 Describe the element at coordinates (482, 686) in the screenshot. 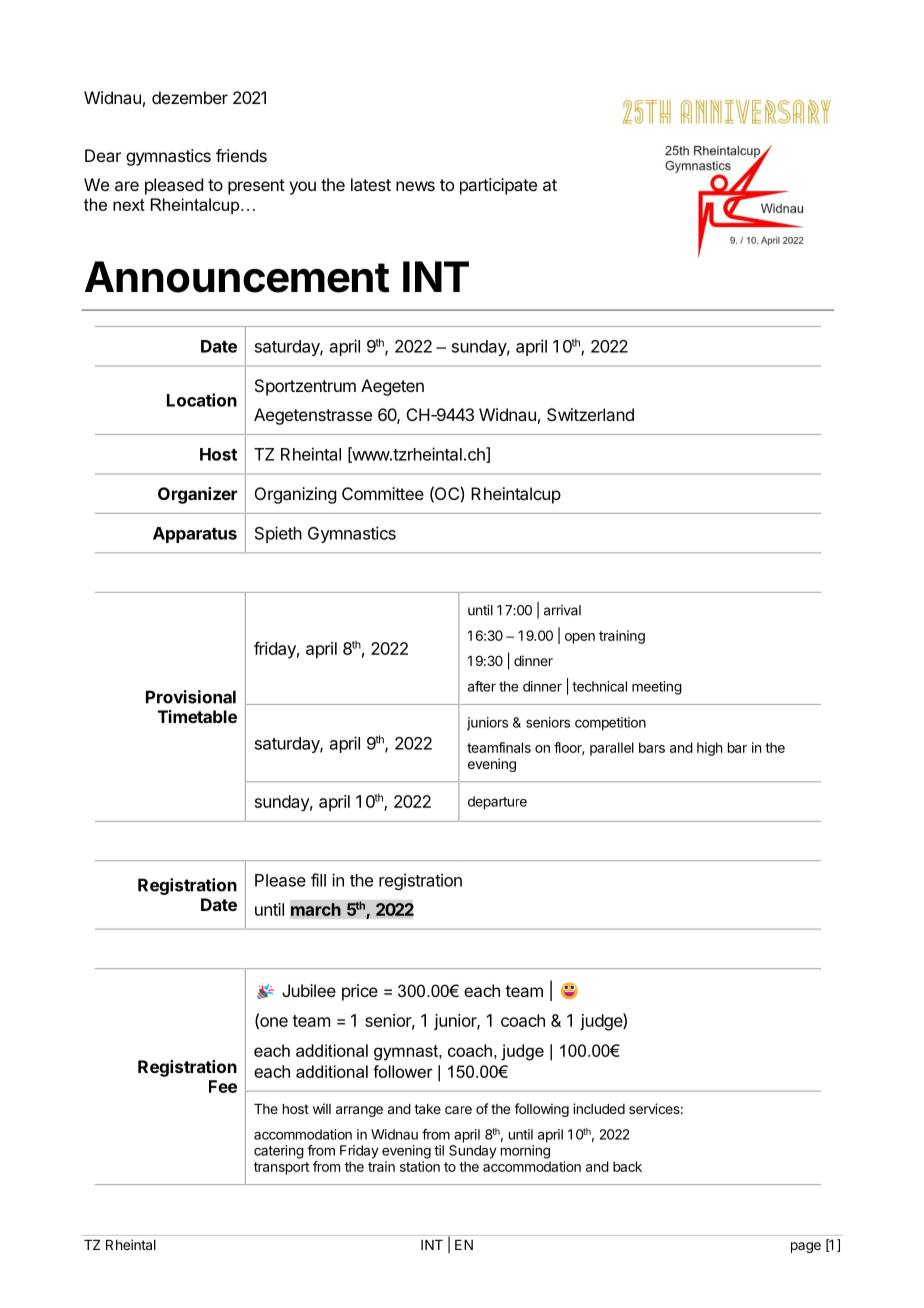

I see `after` at that location.
